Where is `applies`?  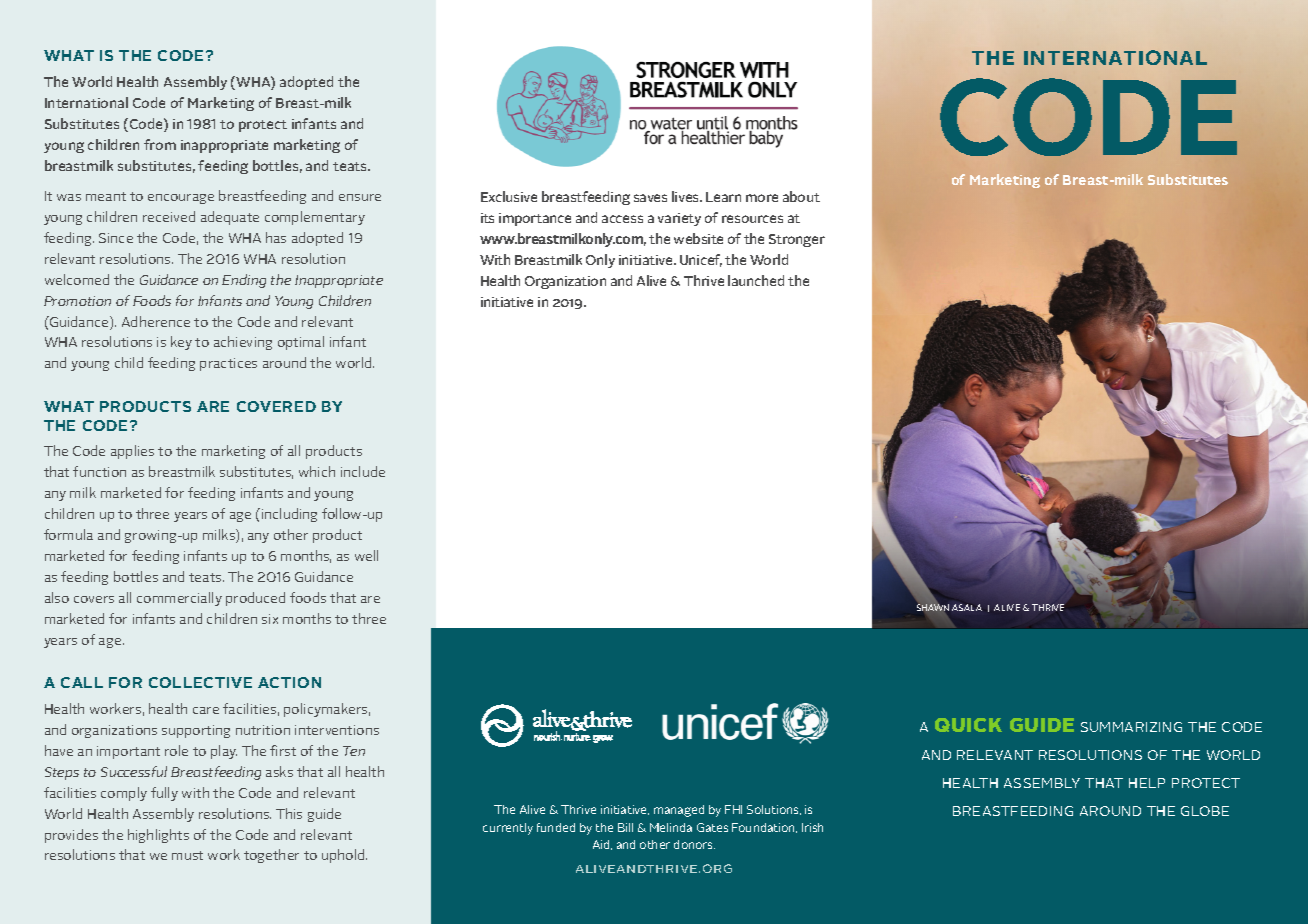 applies is located at coordinates (132, 452).
